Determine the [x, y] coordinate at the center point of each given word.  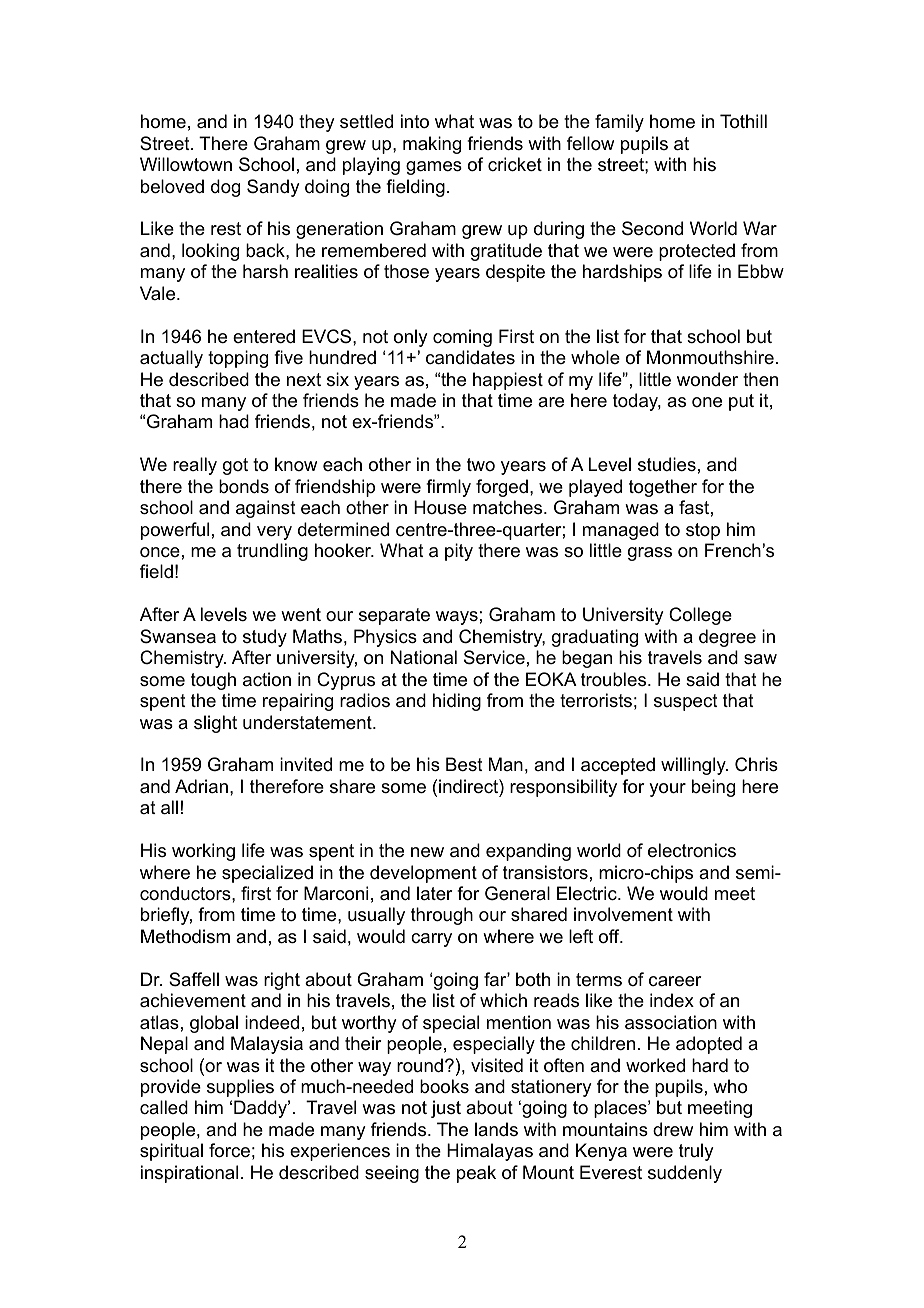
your [667, 790]
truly [696, 1152]
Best [464, 764]
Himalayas [490, 1152]
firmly [448, 488]
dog [225, 188]
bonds [244, 486]
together [663, 488]
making [432, 145]
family [619, 123]
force [229, 1150]
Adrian [201, 786]
